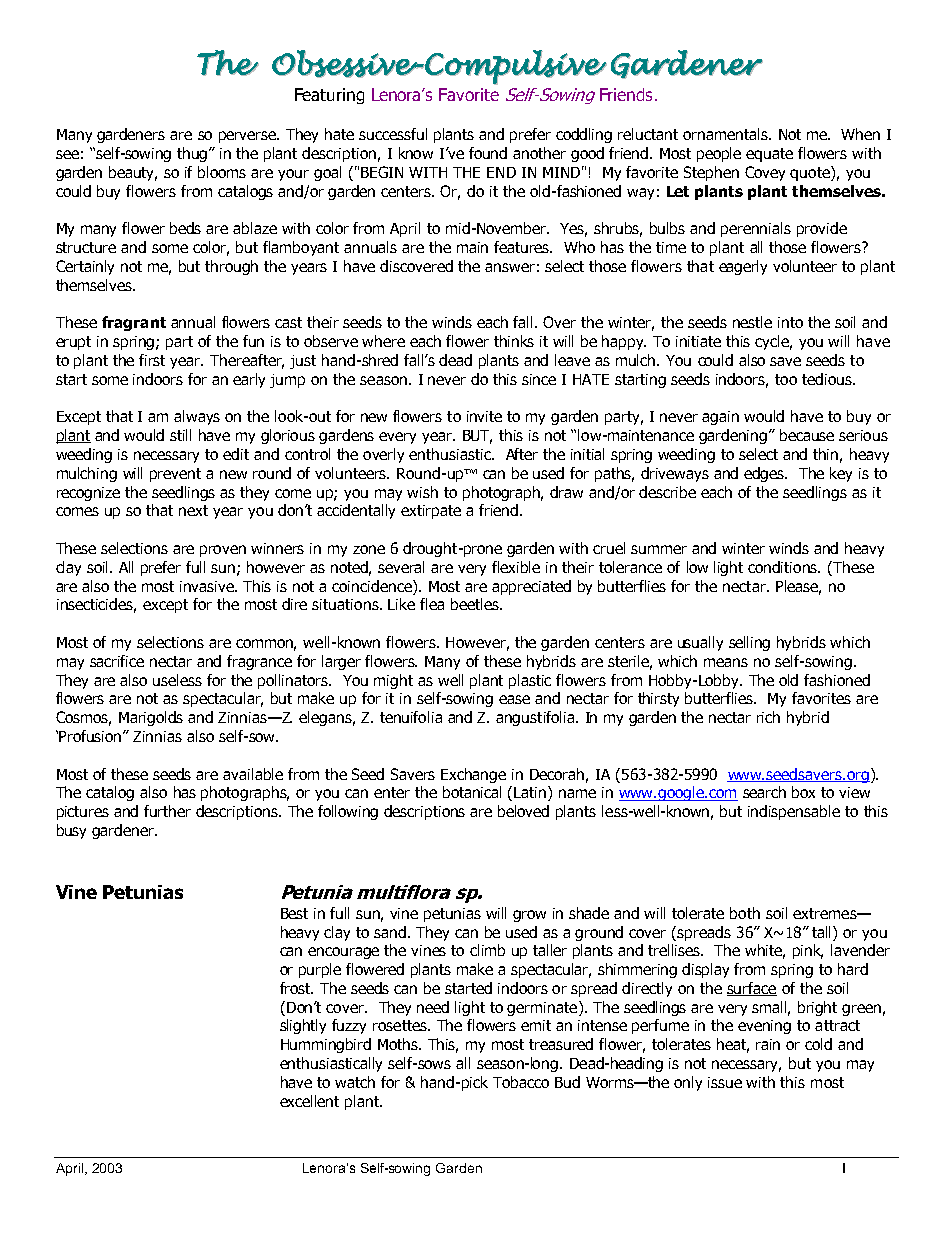  What do you see at coordinates (309, 1101) in the page?
I see `excellent` at bounding box center [309, 1101].
